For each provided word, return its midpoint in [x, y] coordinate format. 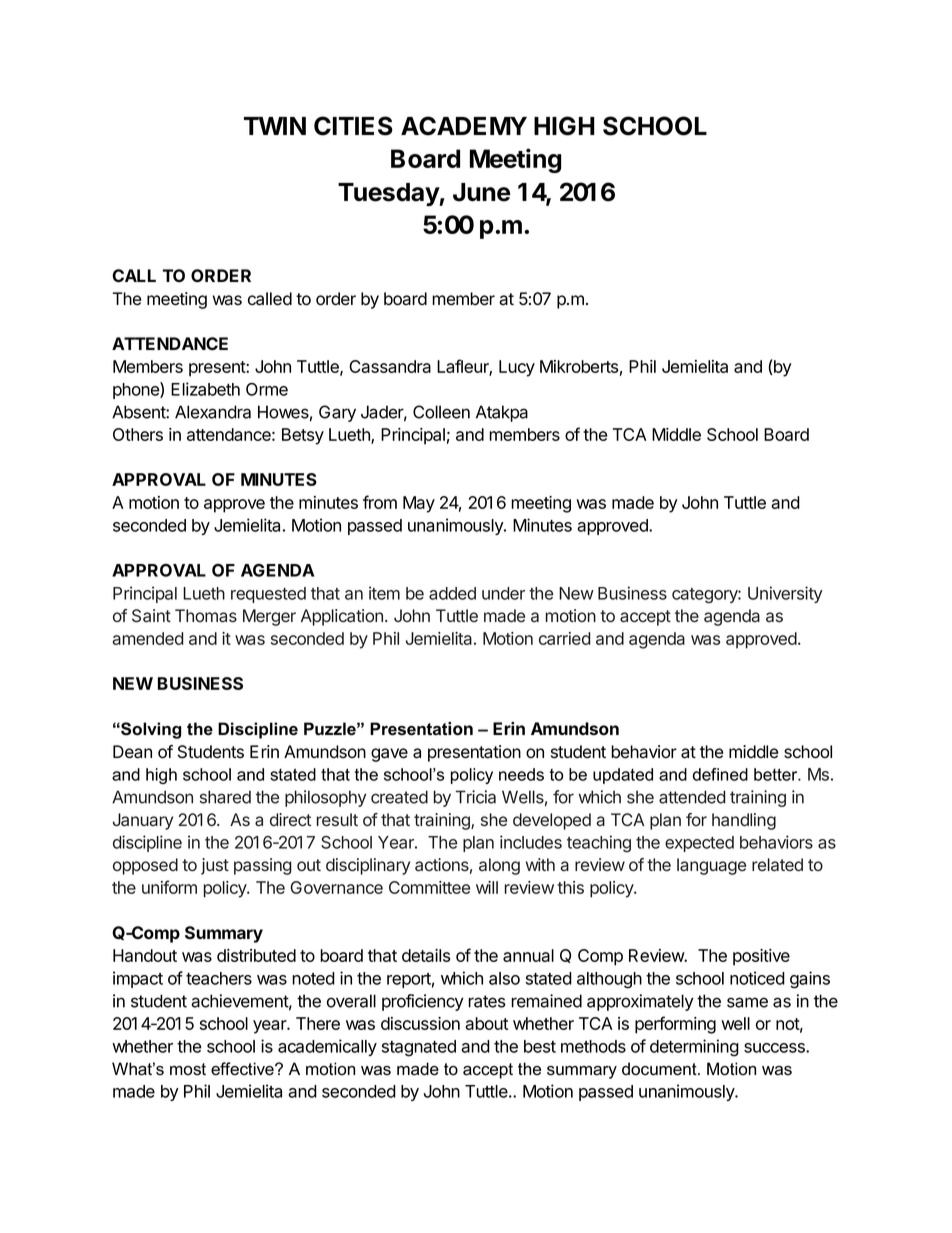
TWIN [275, 126]
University [785, 594]
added [452, 593]
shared [225, 797]
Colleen [441, 412]
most [188, 1069]
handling [744, 821]
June [481, 192]
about [486, 1023]
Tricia [476, 797]
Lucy [517, 368]
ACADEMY [464, 126]
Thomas [206, 616]
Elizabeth [205, 389]
